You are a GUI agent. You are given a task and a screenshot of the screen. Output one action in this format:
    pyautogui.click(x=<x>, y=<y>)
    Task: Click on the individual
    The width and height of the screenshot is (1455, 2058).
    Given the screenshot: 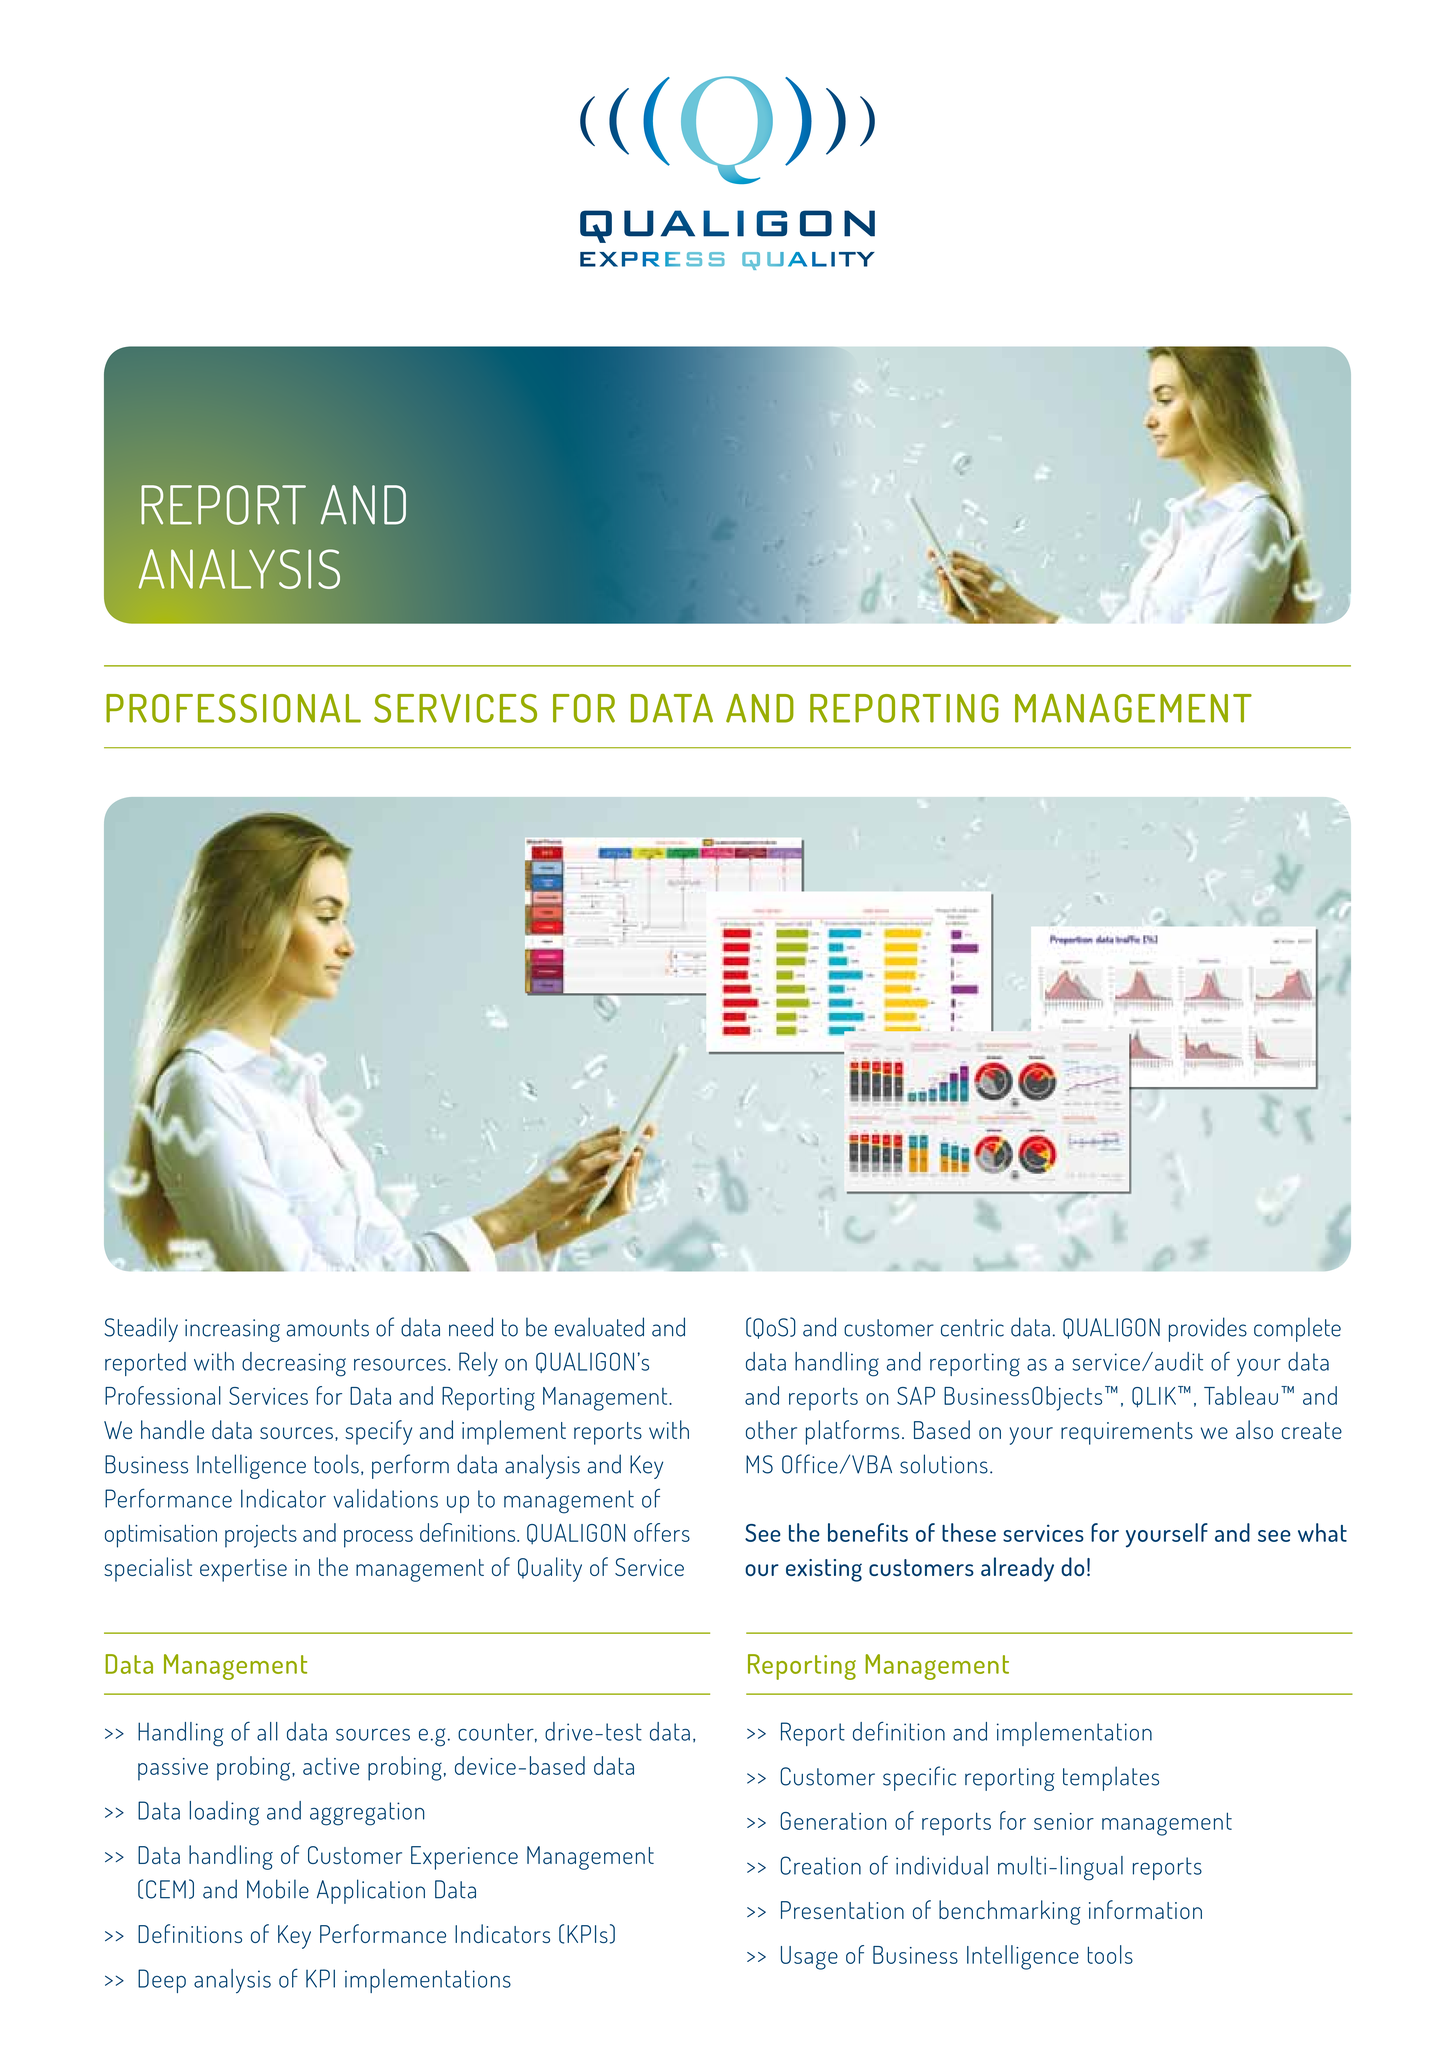 What is the action you would take?
    pyautogui.click(x=942, y=1865)
